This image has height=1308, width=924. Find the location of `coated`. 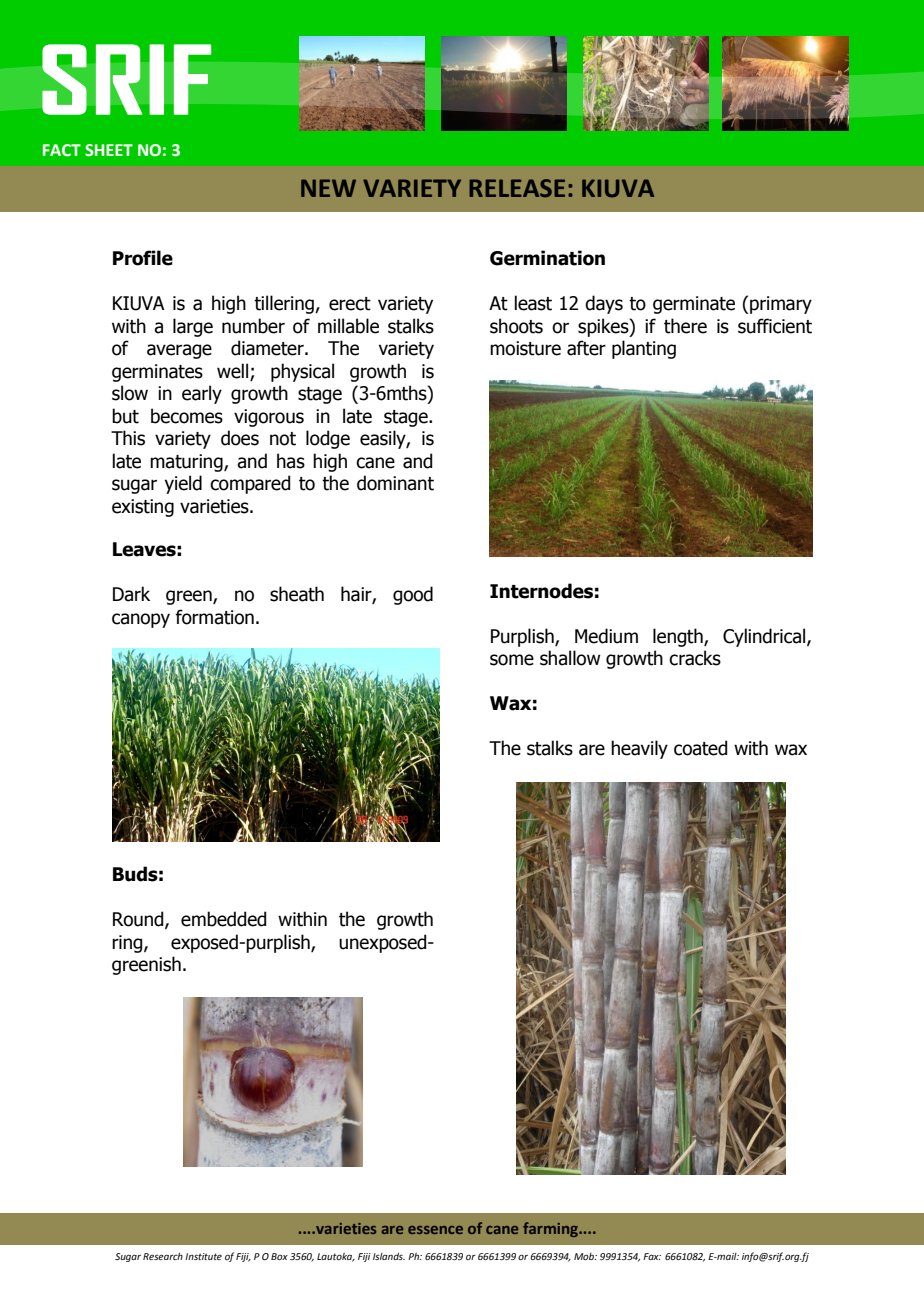

coated is located at coordinates (700, 748).
